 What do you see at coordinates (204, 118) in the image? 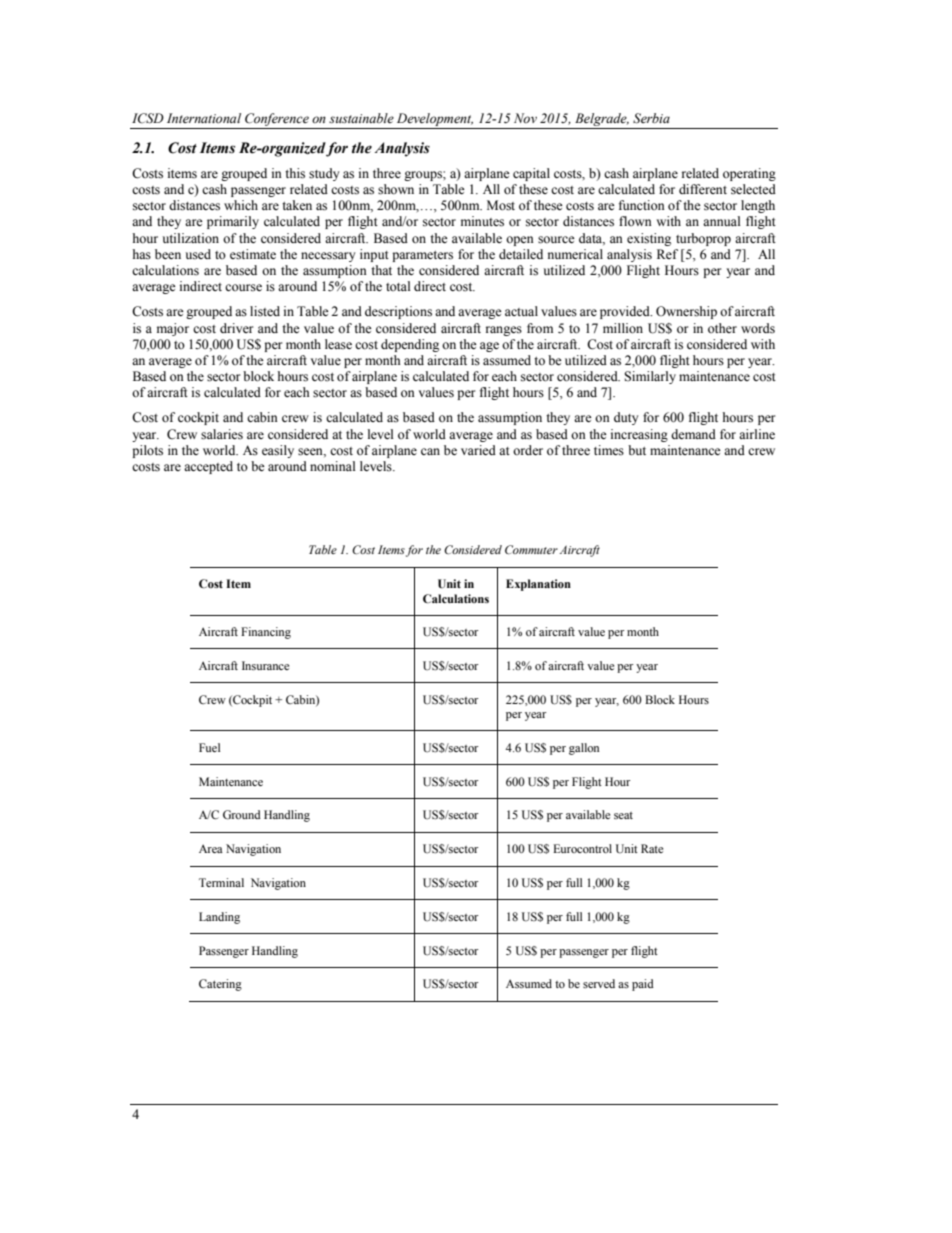
I see `International` at bounding box center [204, 118].
